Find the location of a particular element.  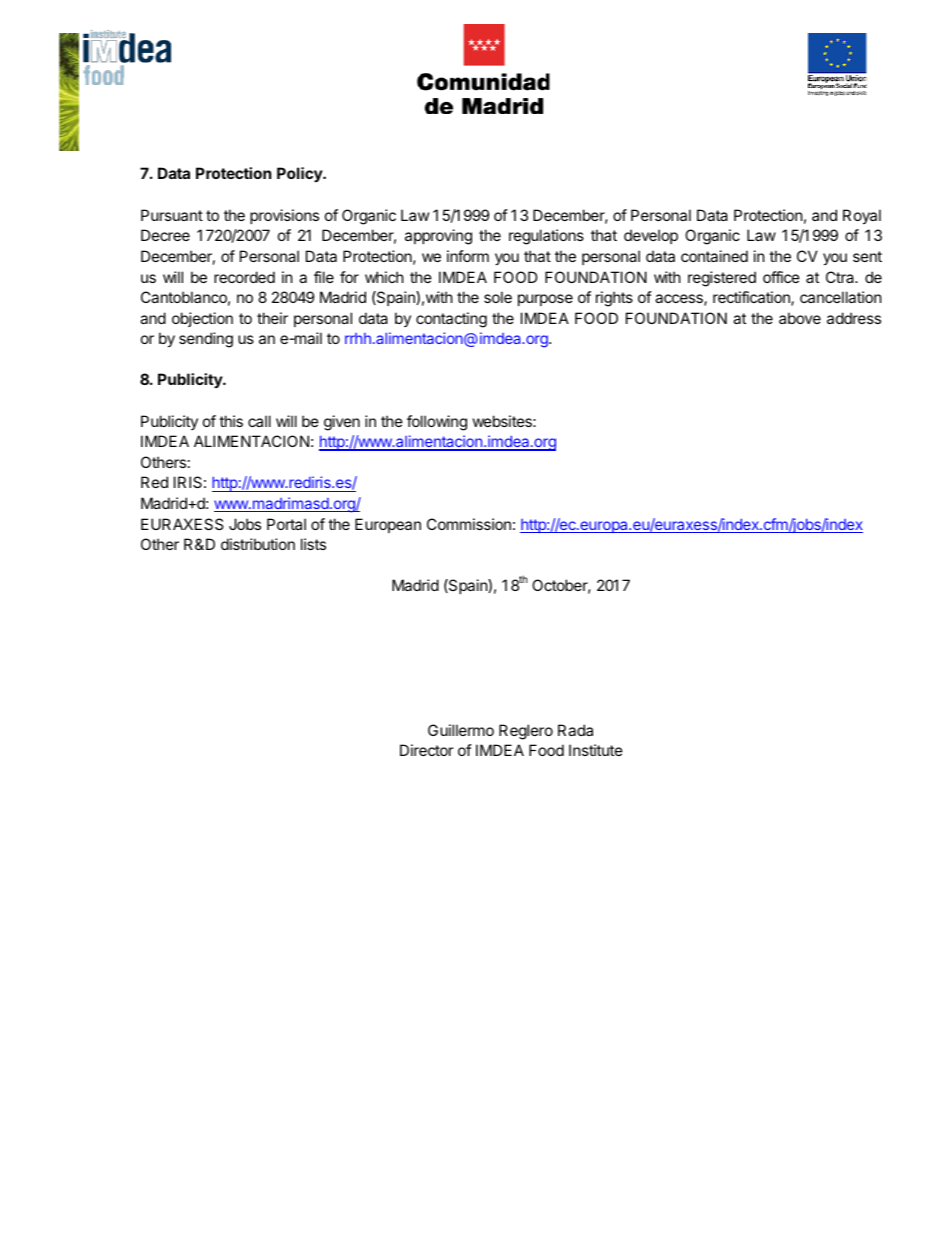

contacting is located at coordinates (451, 320).
